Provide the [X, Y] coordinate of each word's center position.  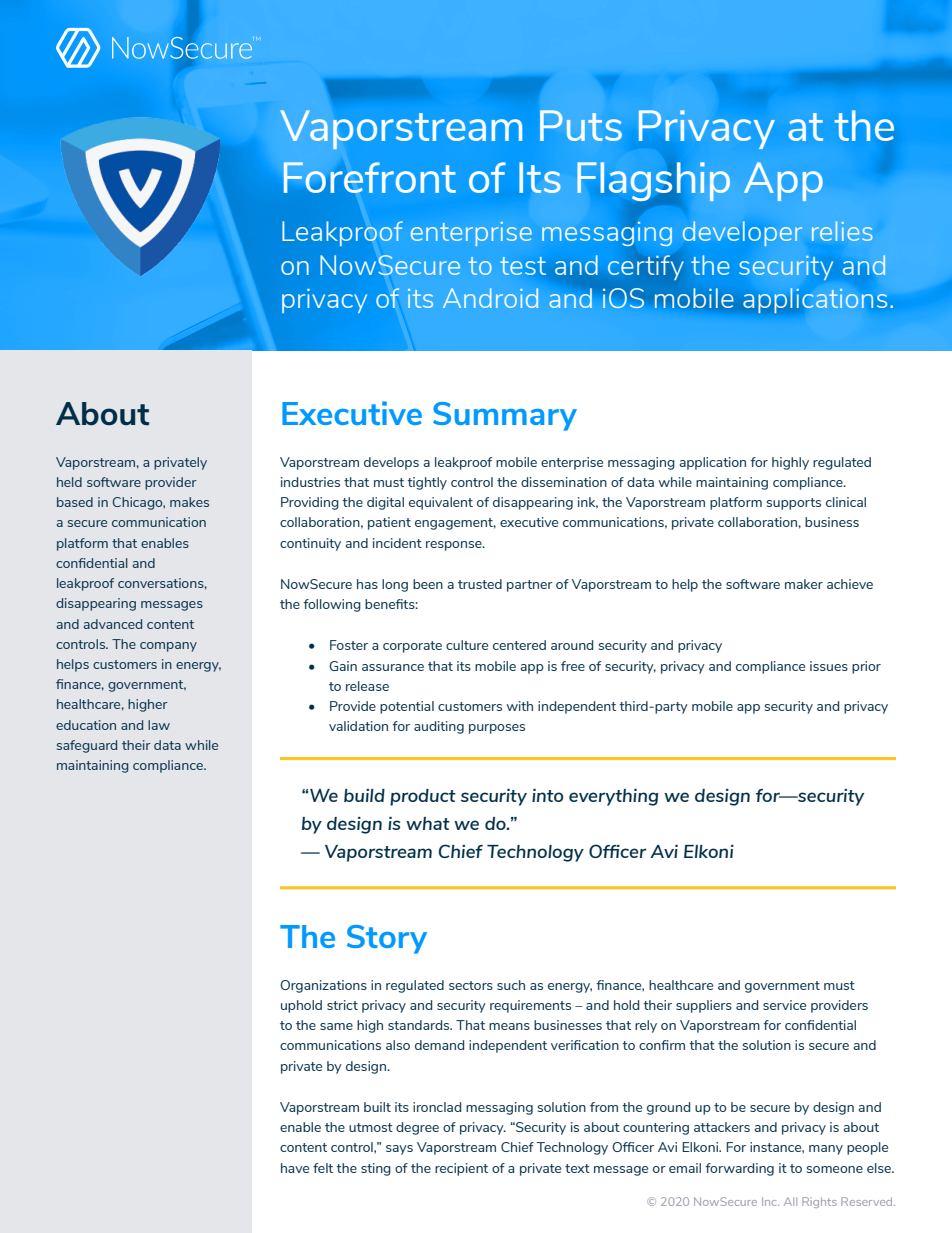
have [295, 1168]
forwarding [739, 1169]
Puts [581, 125]
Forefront [370, 177]
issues [829, 666]
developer [742, 233]
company [168, 647]
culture [467, 645]
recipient [461, 1169]
